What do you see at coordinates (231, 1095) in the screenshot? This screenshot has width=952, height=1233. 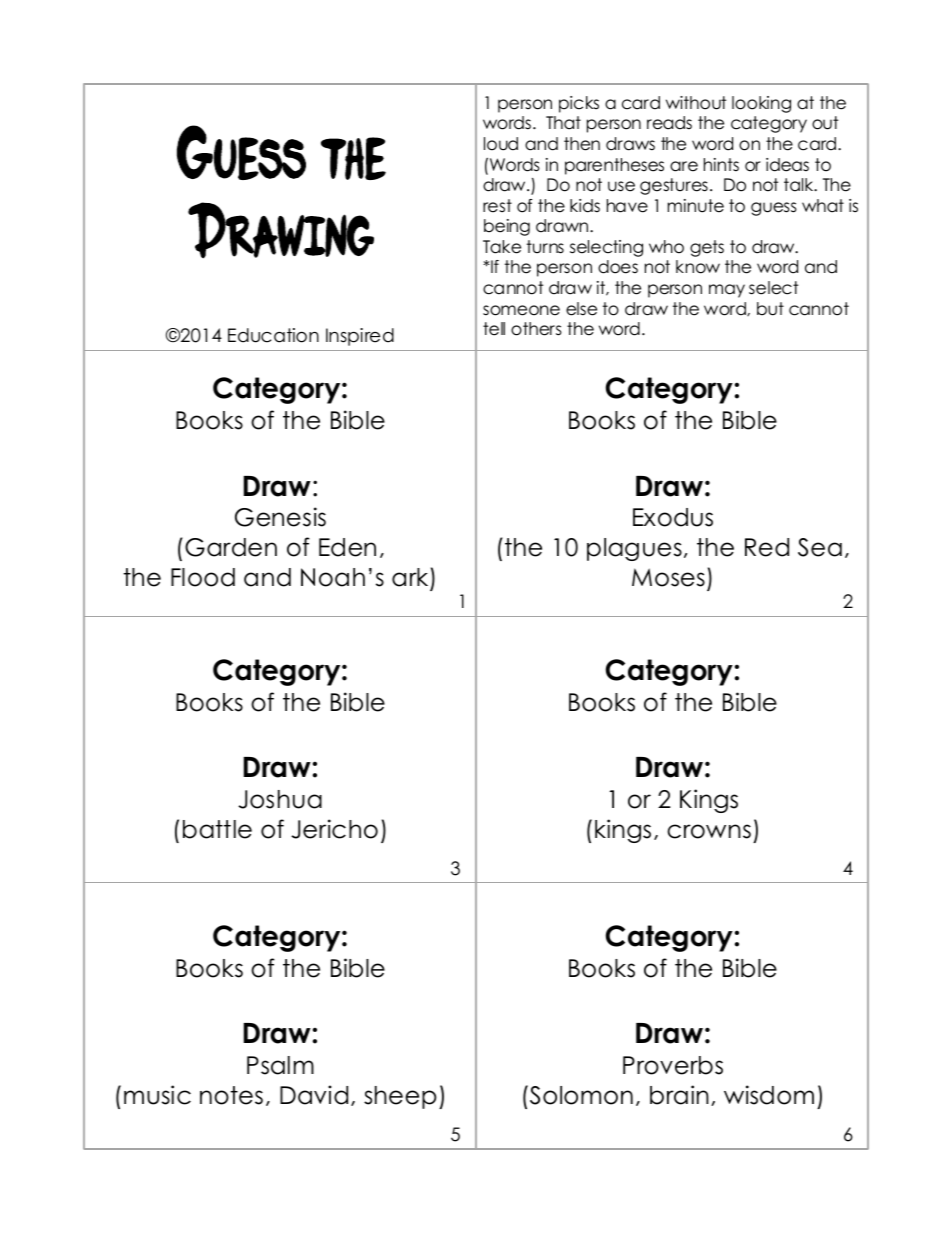 I see `notes` at bounding box center [231, 1095].
